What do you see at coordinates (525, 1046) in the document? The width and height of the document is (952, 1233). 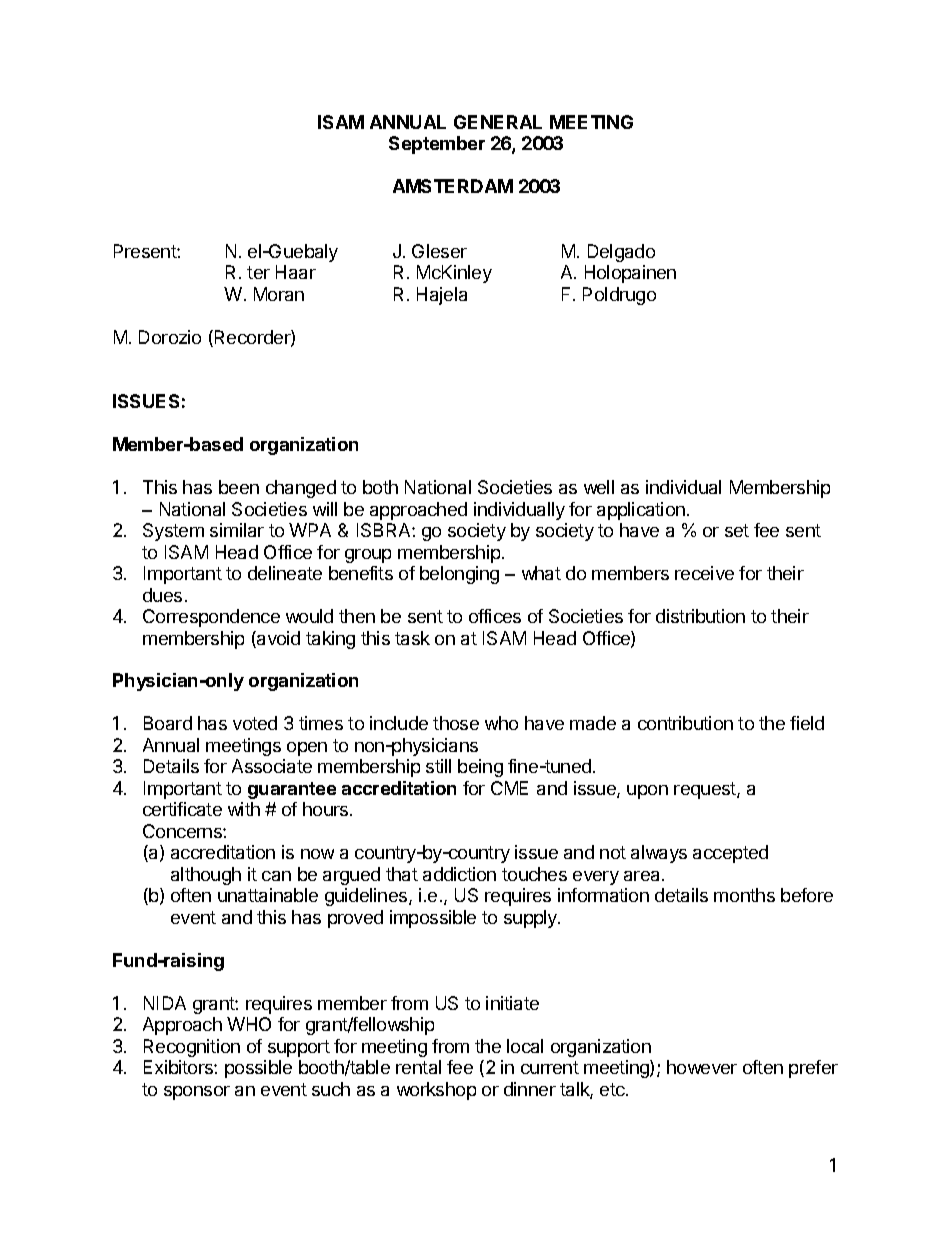 I see `local` at bounding box center [525, 1046].
